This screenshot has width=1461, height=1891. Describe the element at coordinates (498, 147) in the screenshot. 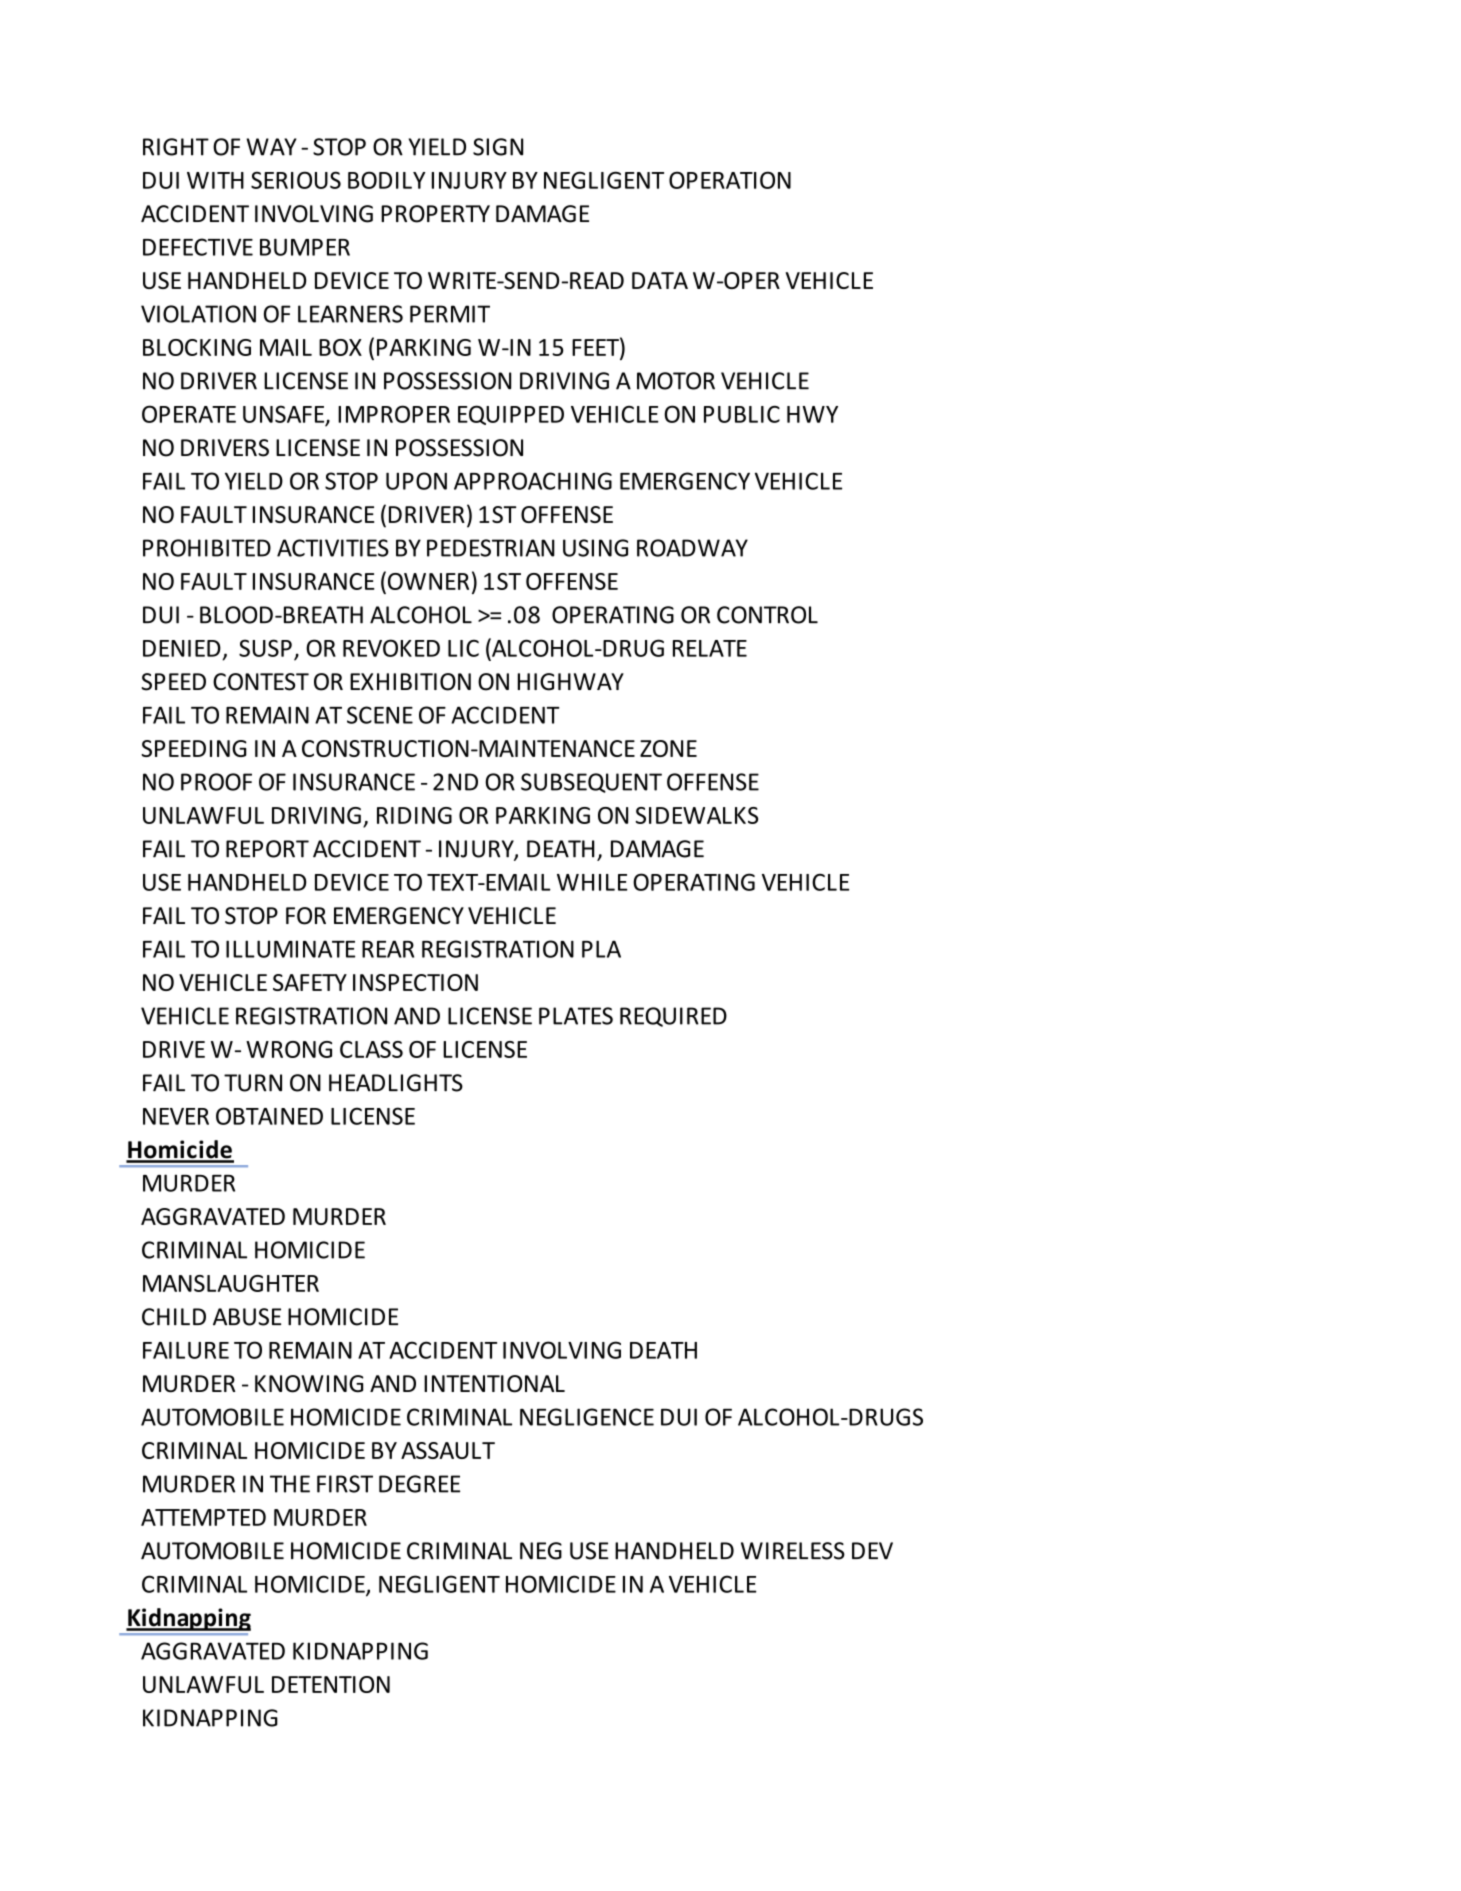

I see `SIGN` at that location.
